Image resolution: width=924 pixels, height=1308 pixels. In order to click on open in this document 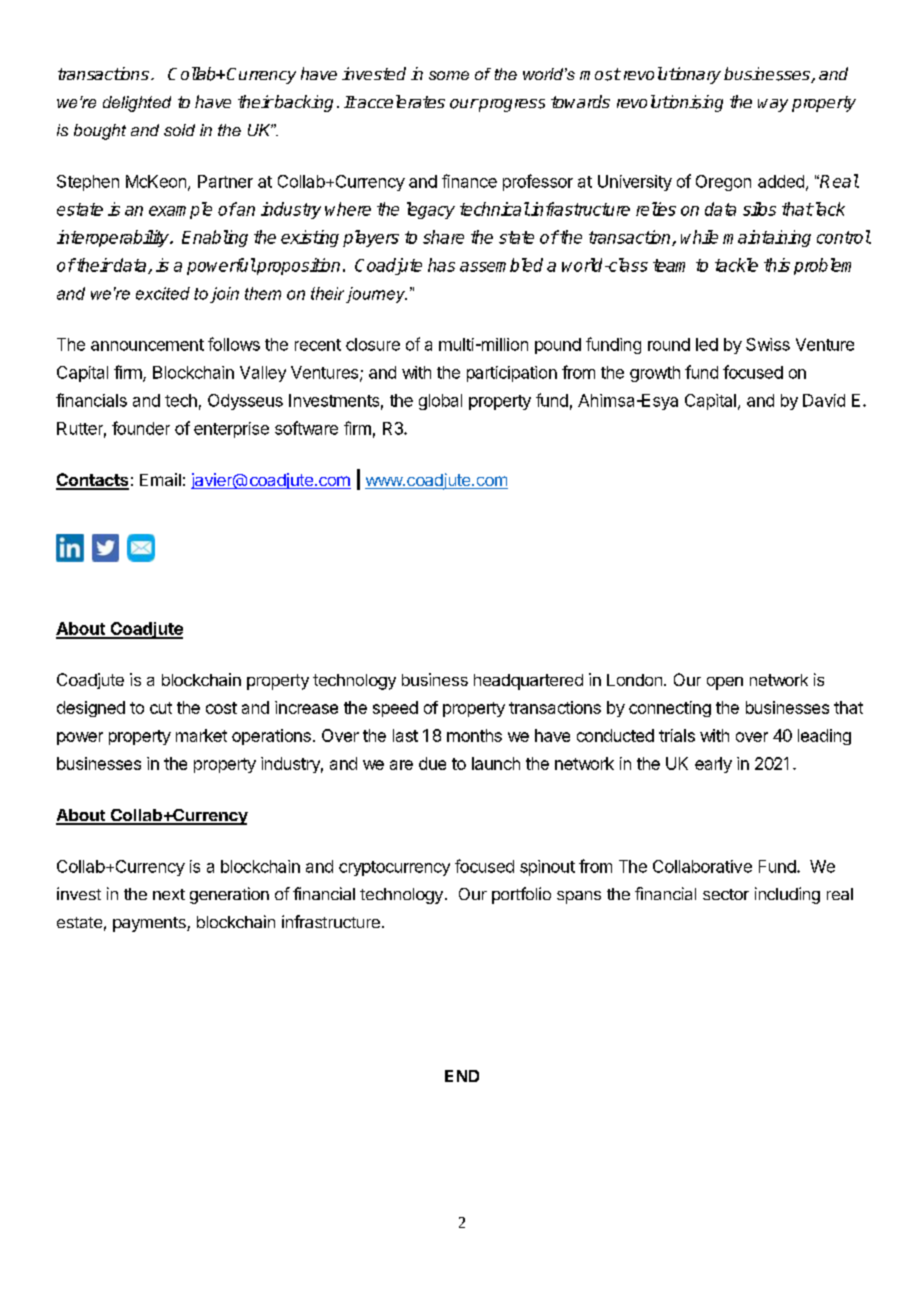, I will do `click(725, 683)`.
